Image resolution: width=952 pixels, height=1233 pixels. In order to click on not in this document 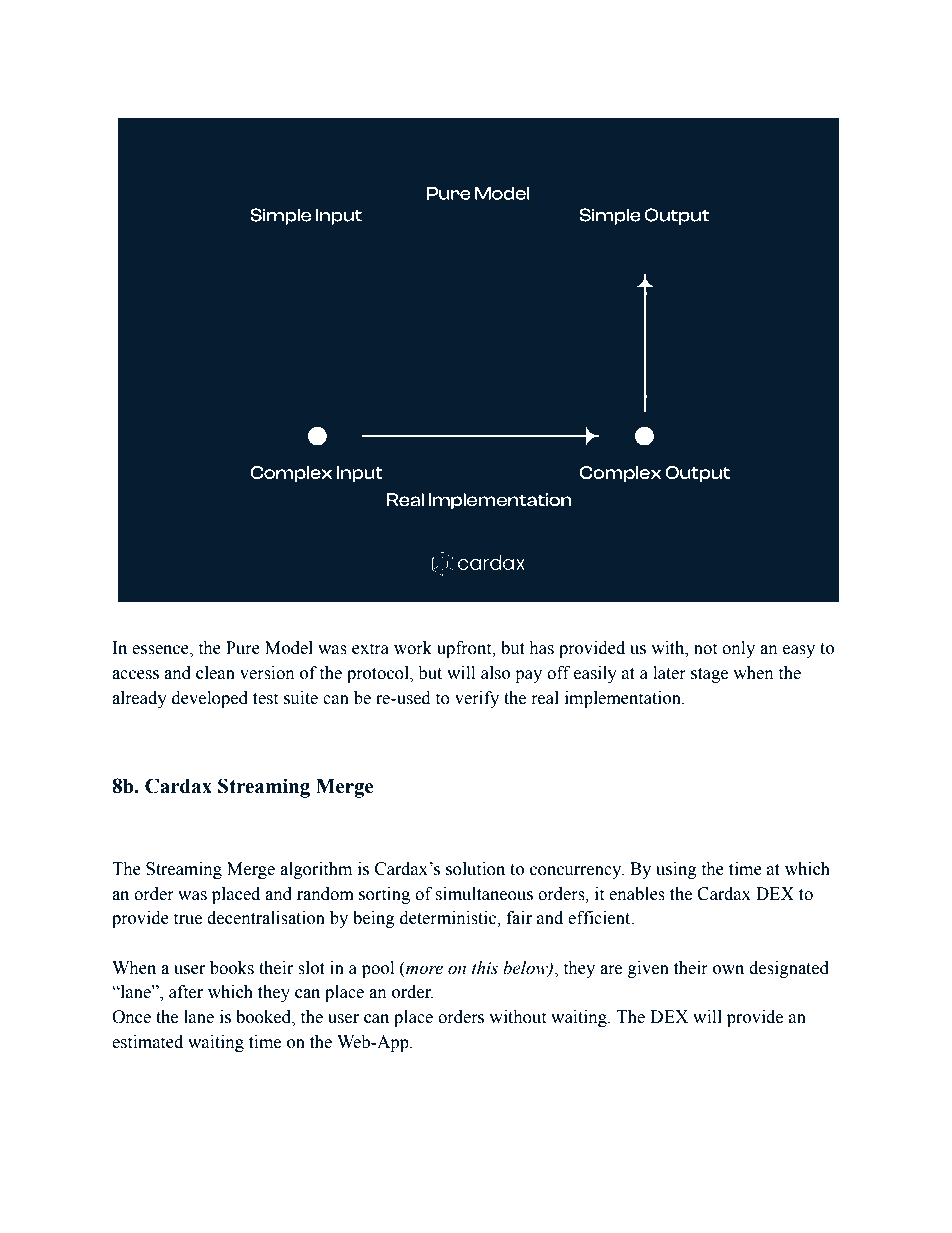, I will do `click(705, 649)`.
